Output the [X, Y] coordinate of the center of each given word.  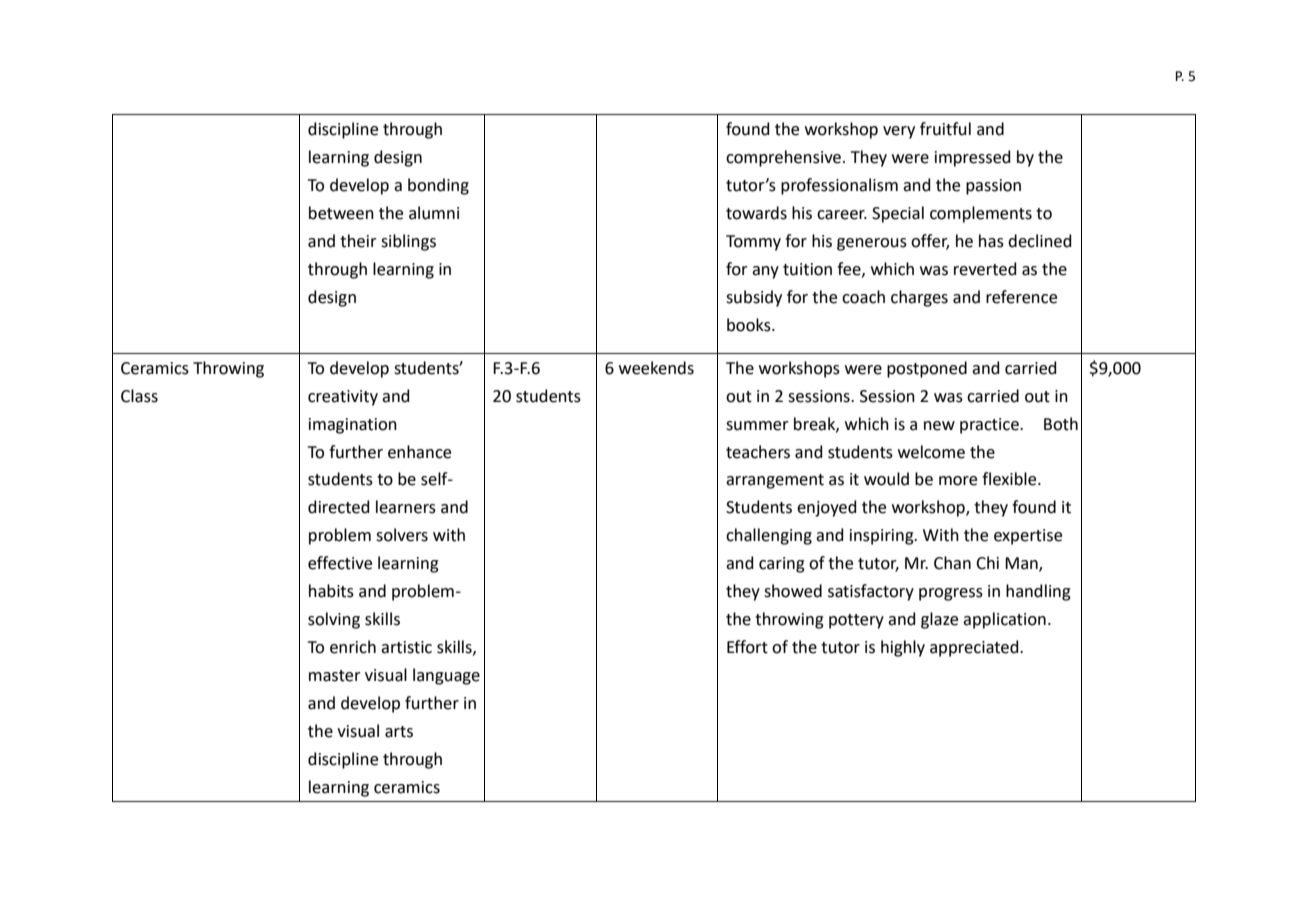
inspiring [883, 537]
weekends [656, 368]
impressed [973, 158]
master [335, 676]
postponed [927, 369]
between [341, 213]
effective [340, 563]
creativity [343, 398]
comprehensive [783, 158]
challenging [769, 536]
